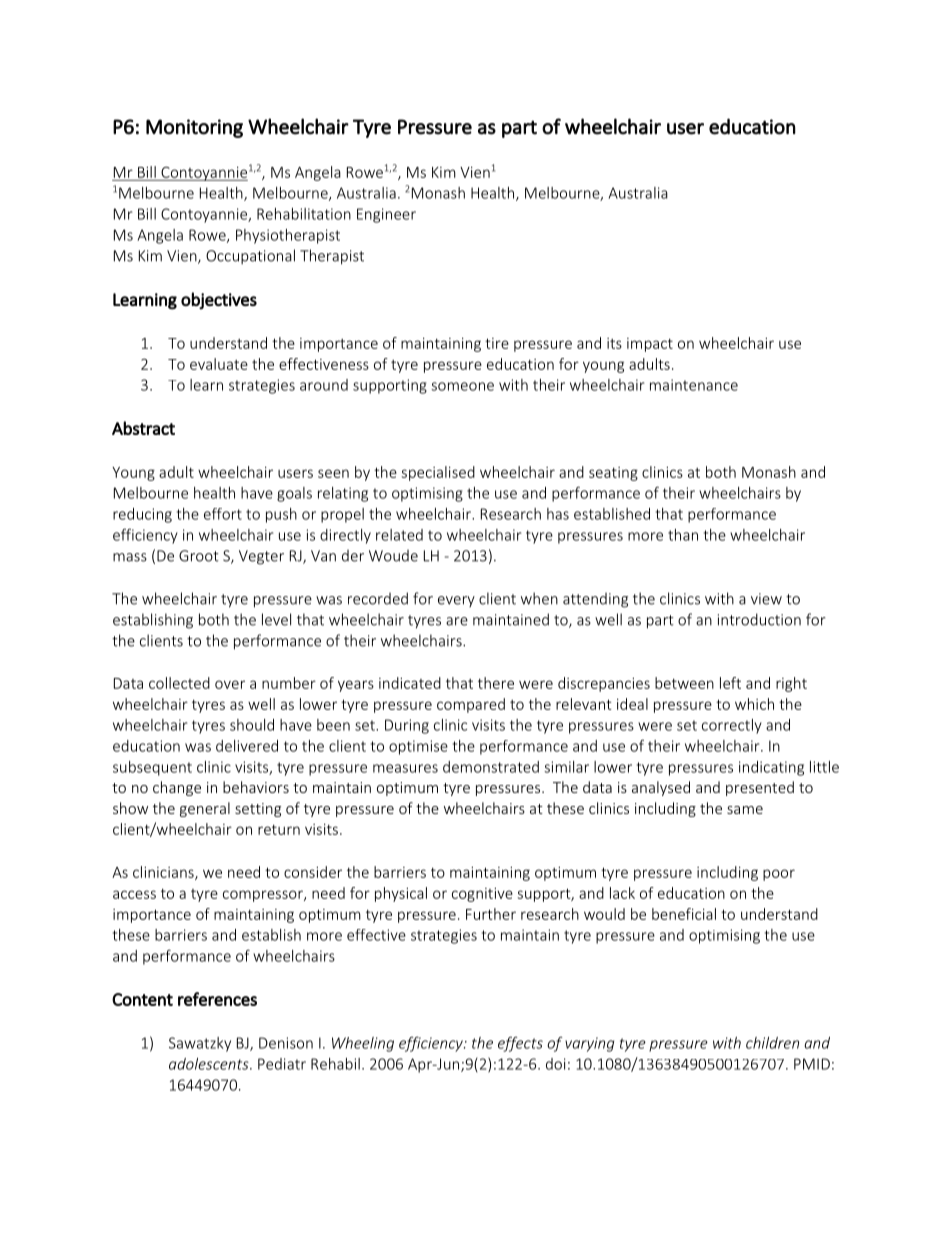 The image size is (952, 1233). Describe the element at coordinates (219, 364) in the screenshot. I see `evaluate` at that location.
